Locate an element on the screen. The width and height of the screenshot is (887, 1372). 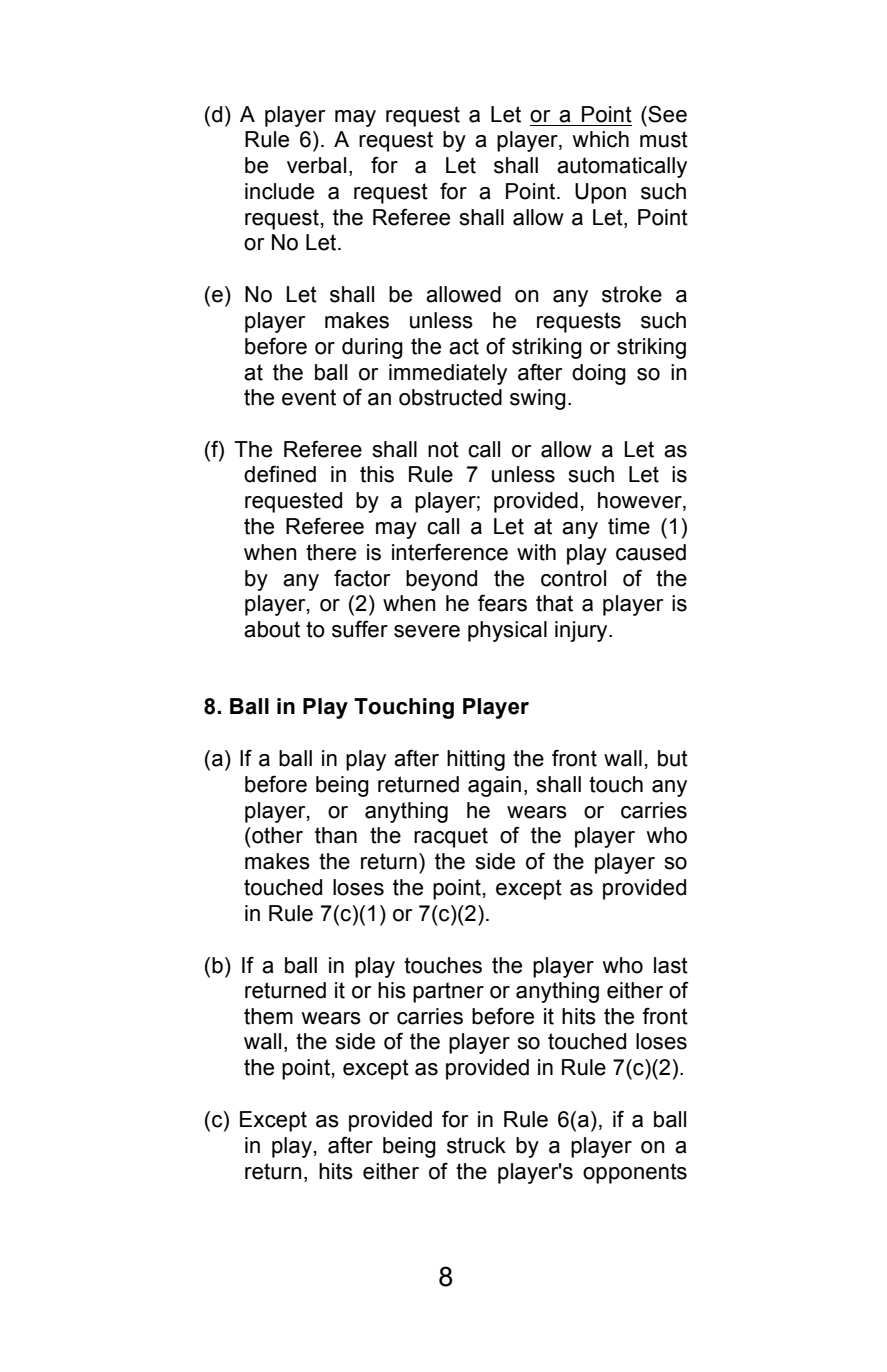
physical is located at coordinates (507, 631).
